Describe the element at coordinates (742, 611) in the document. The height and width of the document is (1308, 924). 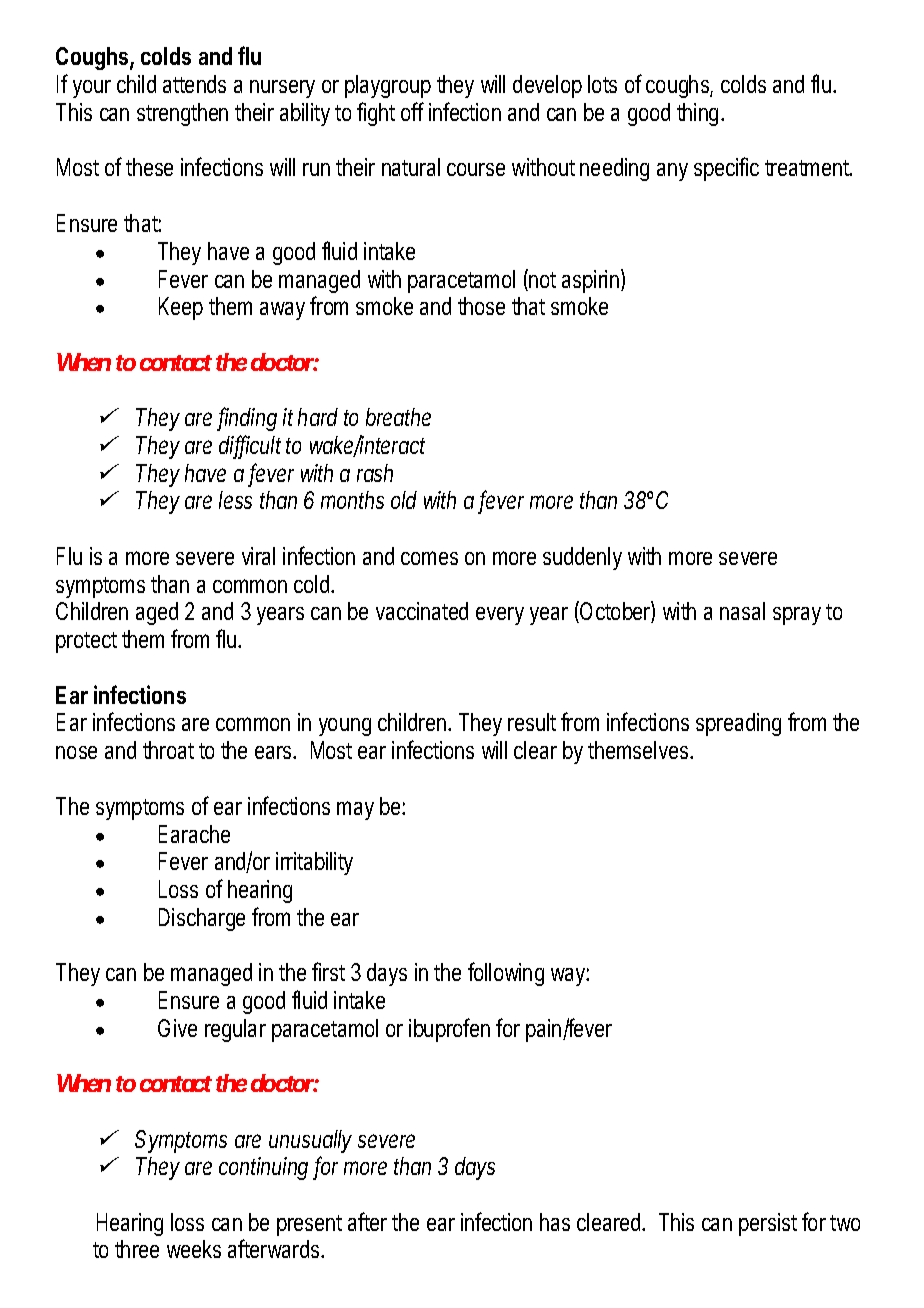
I see `nasal` at that location.
